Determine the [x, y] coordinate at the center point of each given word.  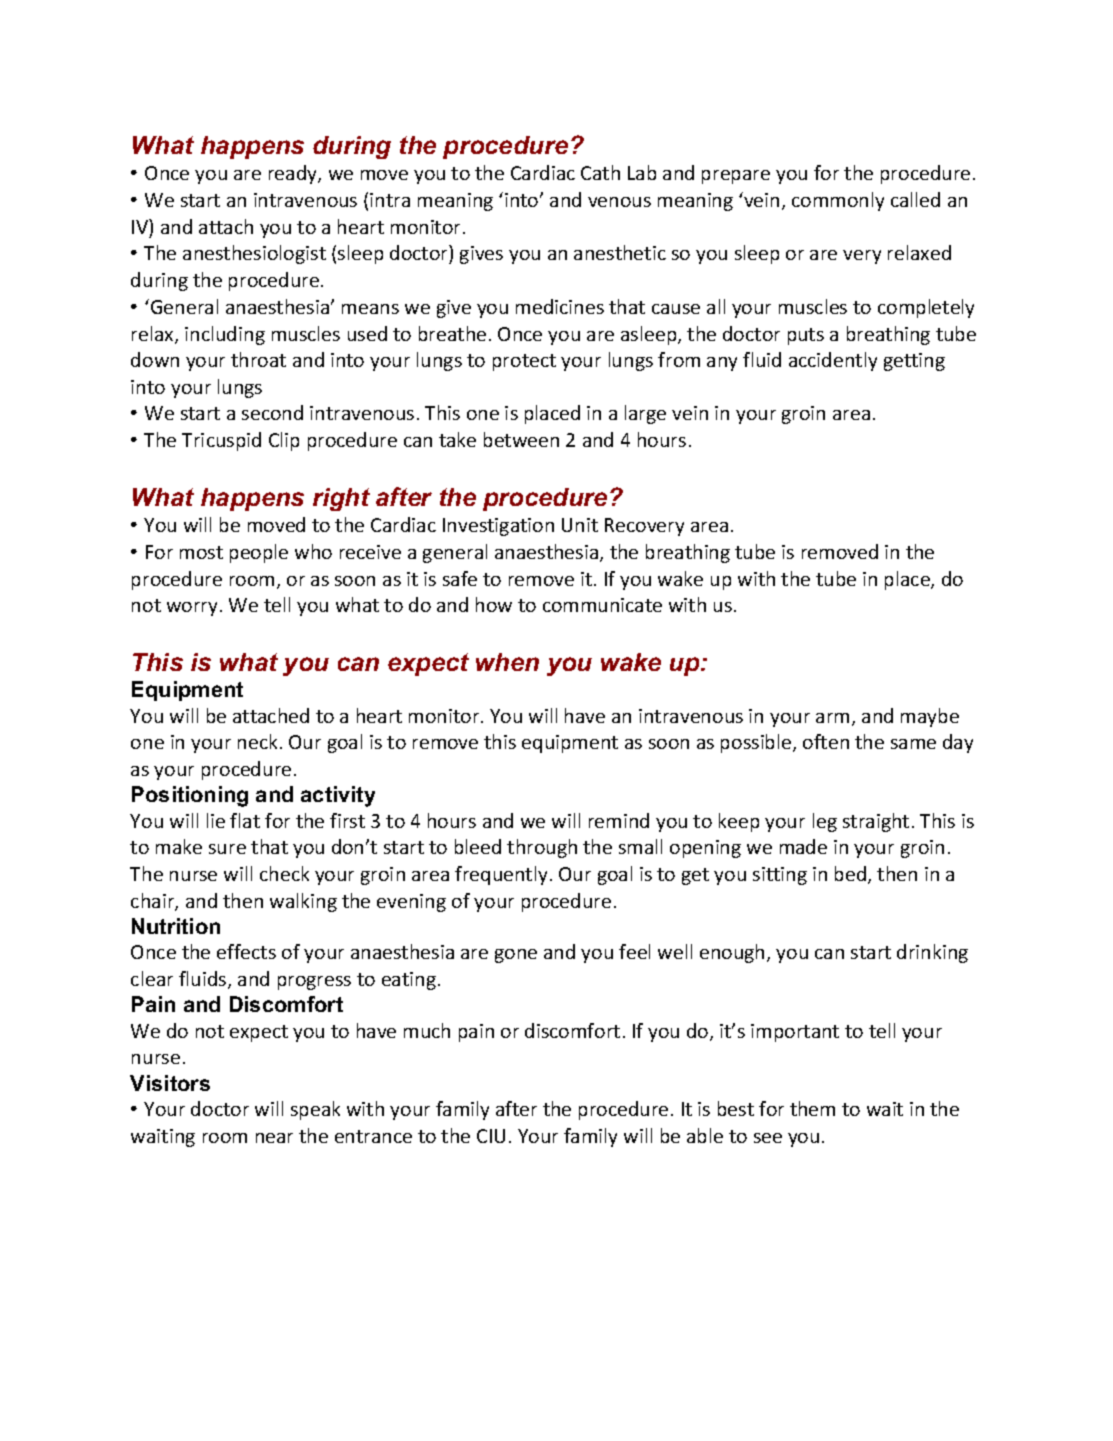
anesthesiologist [254, 254]
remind [619, 820]
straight [876, 822]
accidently [833, 361]
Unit [580, 525]
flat [245, 820]
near [274, 1138]
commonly [838, 201]
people [259, 553]
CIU [491, 1136]
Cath [600, 172]
